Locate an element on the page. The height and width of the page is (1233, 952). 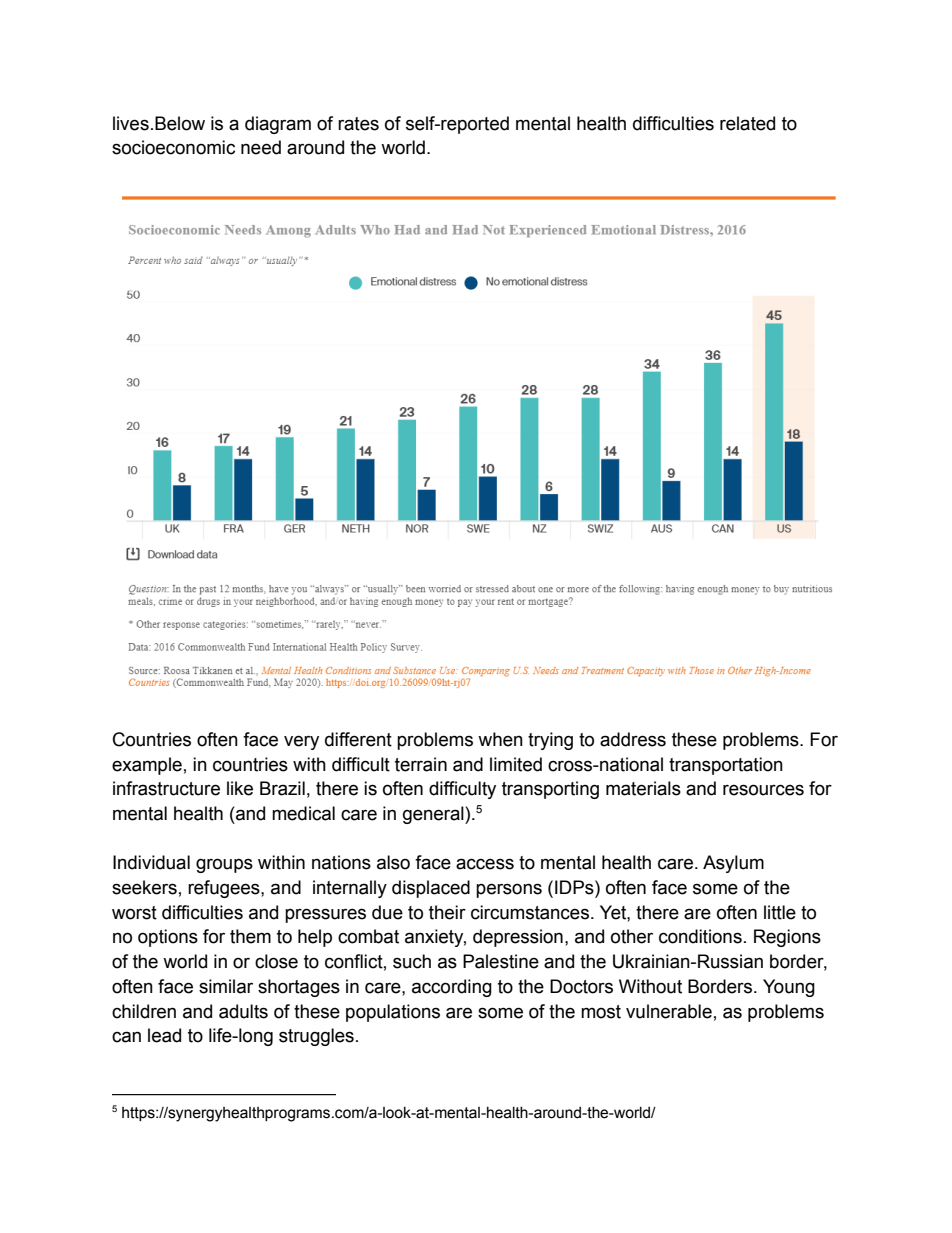
rates is located at coordinates (358, 124).
